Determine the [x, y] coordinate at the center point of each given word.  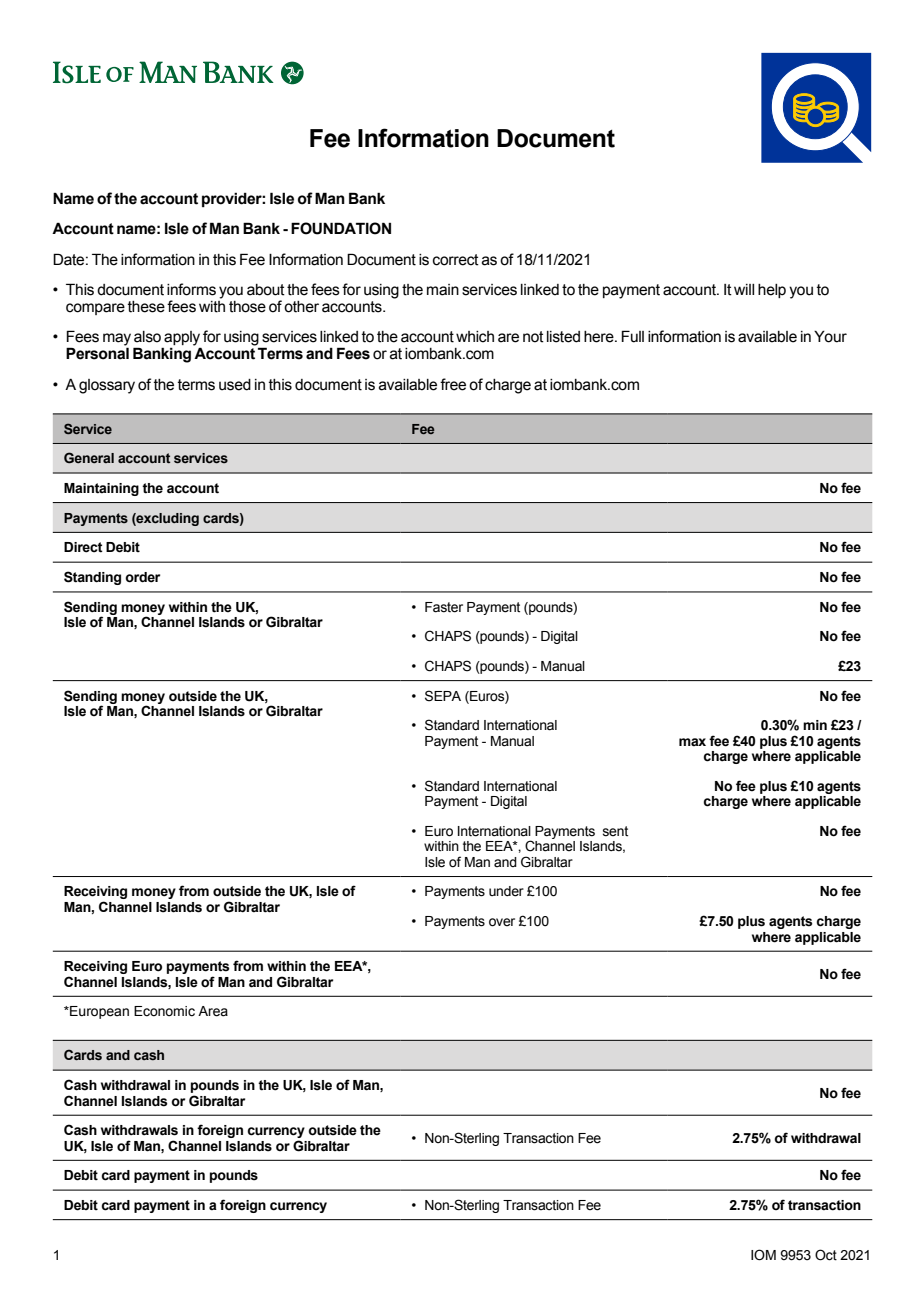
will [744, 289]
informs [191, 289]
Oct [826, 1255]
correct [456, 260]
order [142, 577]
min [815, 725]
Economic [164, 1011]
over [502, 922]
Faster [444, 607]
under [506, 891]
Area [213, 1011]
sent [615, 831]
